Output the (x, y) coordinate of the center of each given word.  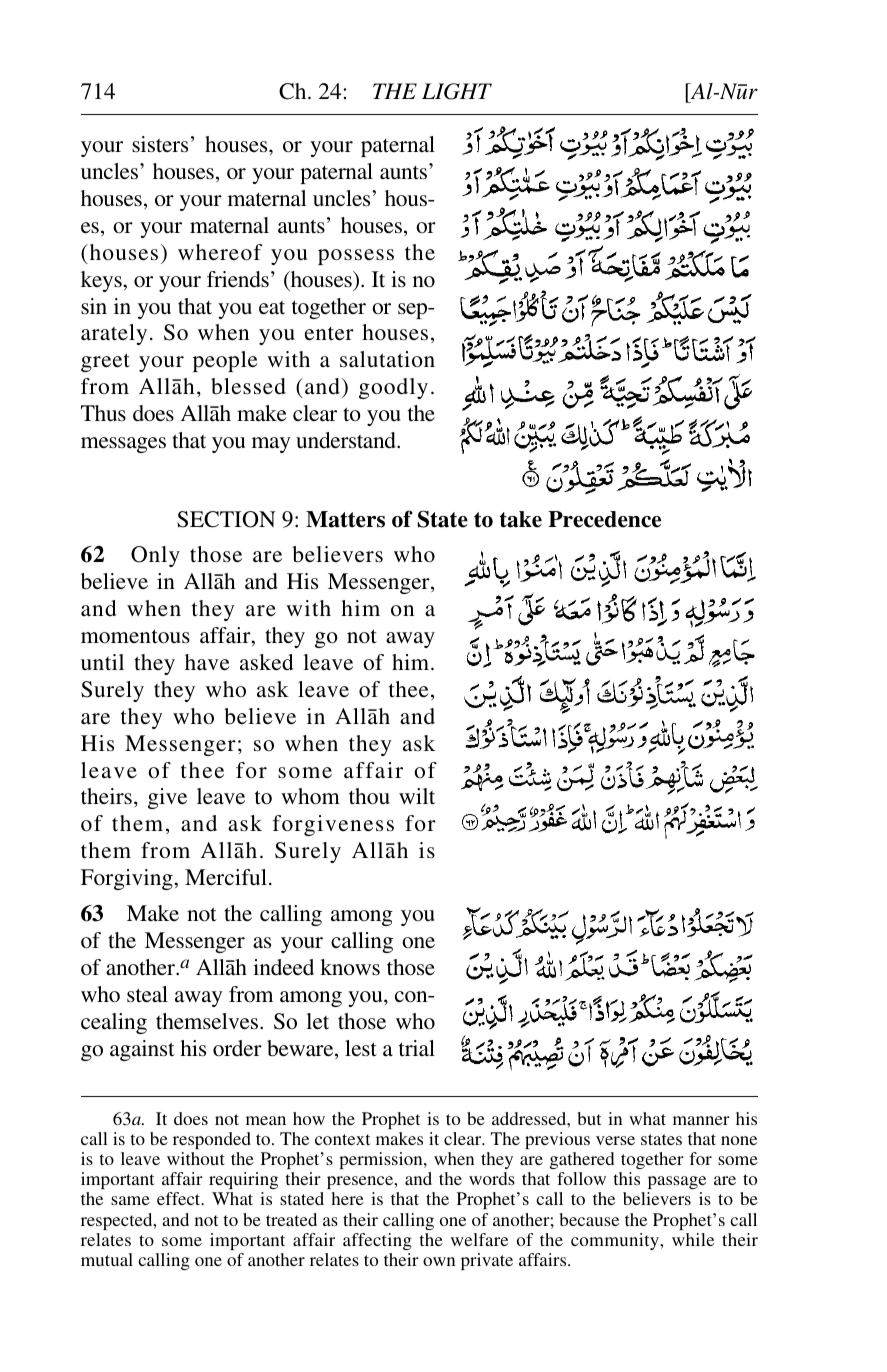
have (207, 662)
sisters (160, 144)
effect (180, 1198)
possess (356, 257)
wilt (417, 796)
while (693, 1239)
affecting (377, 1241)
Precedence (604, 519)
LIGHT (457, 91)
